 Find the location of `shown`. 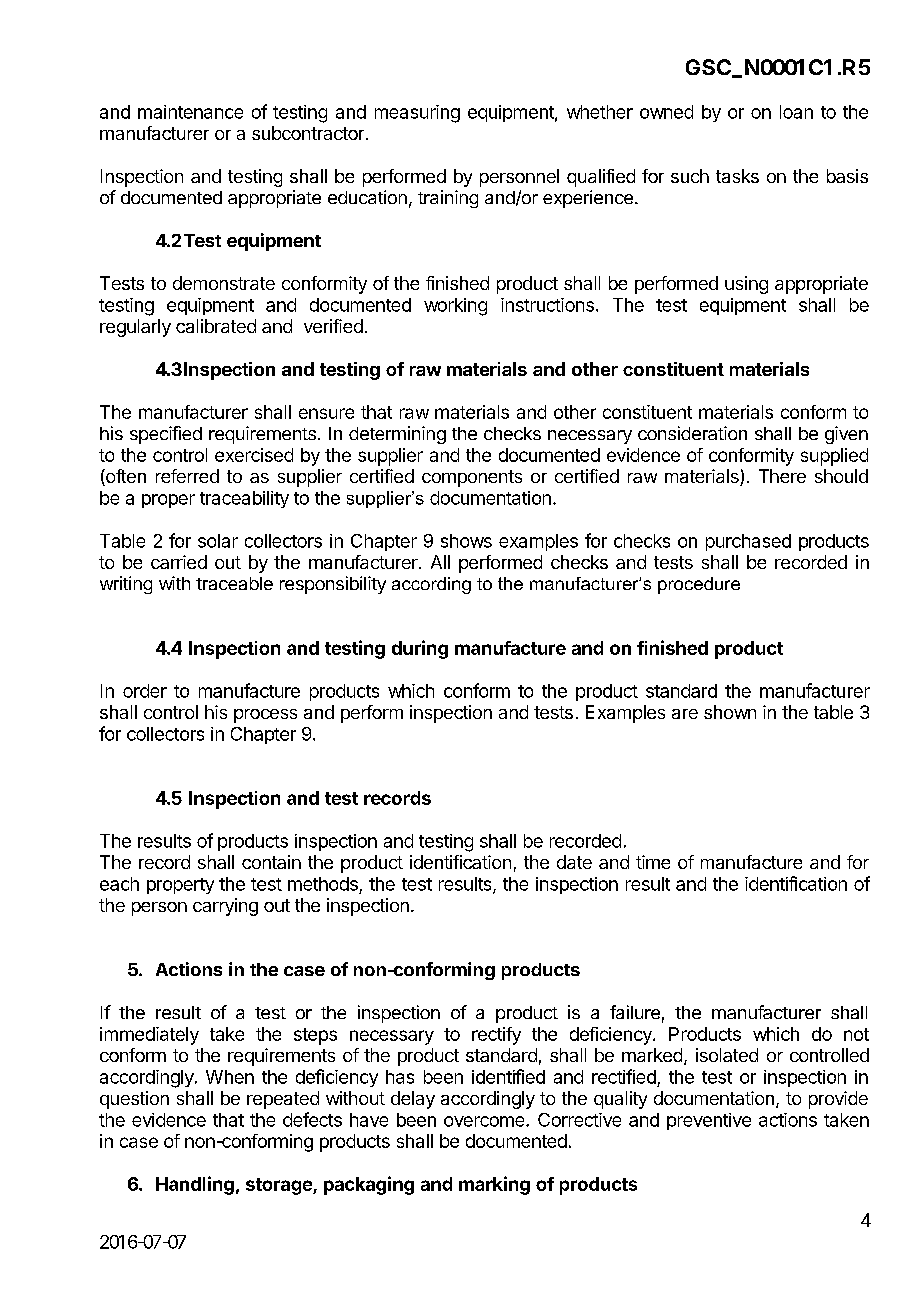

shown is located at coordinates (730, 712).
